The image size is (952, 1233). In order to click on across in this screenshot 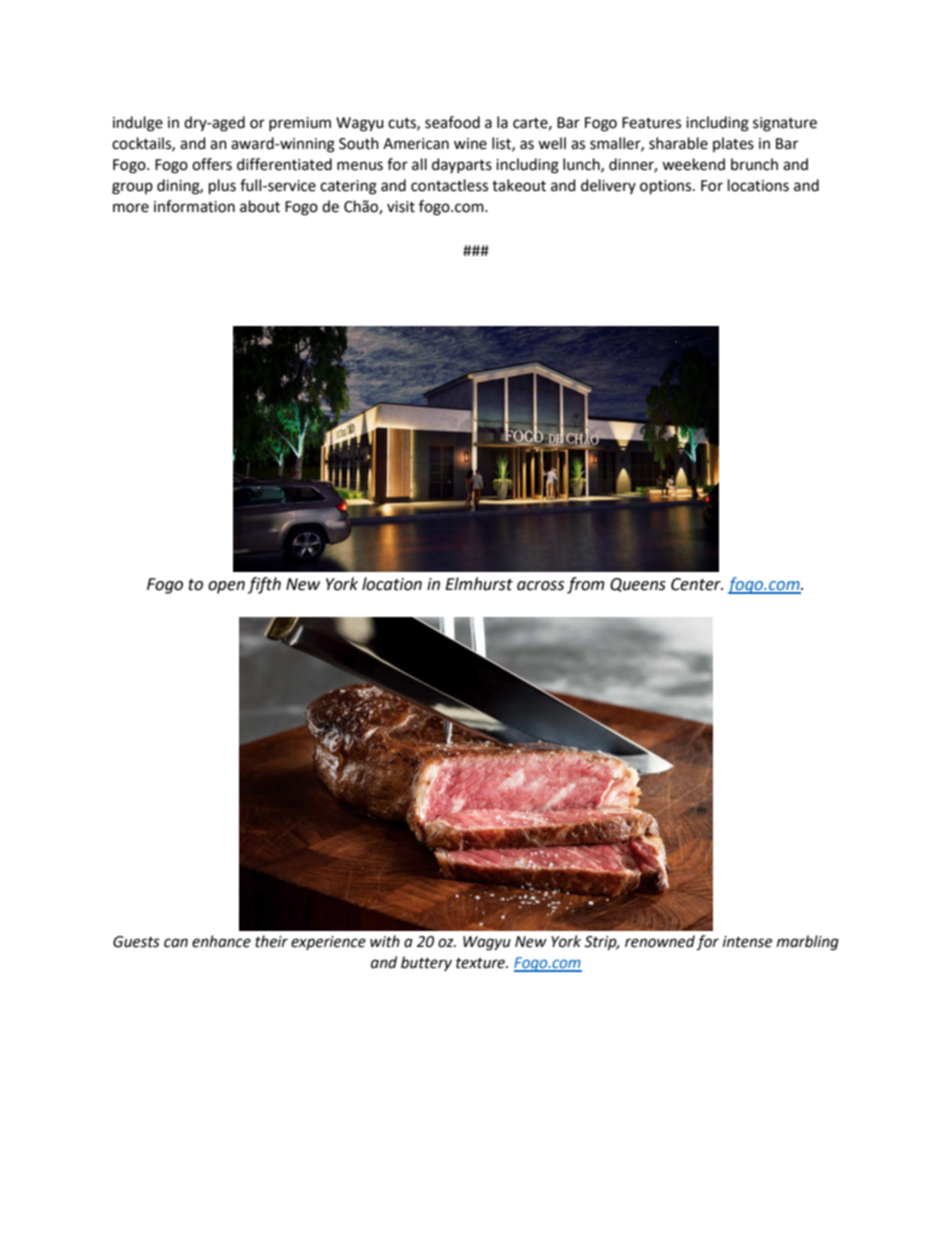, I will do `click(540, 586)`.
